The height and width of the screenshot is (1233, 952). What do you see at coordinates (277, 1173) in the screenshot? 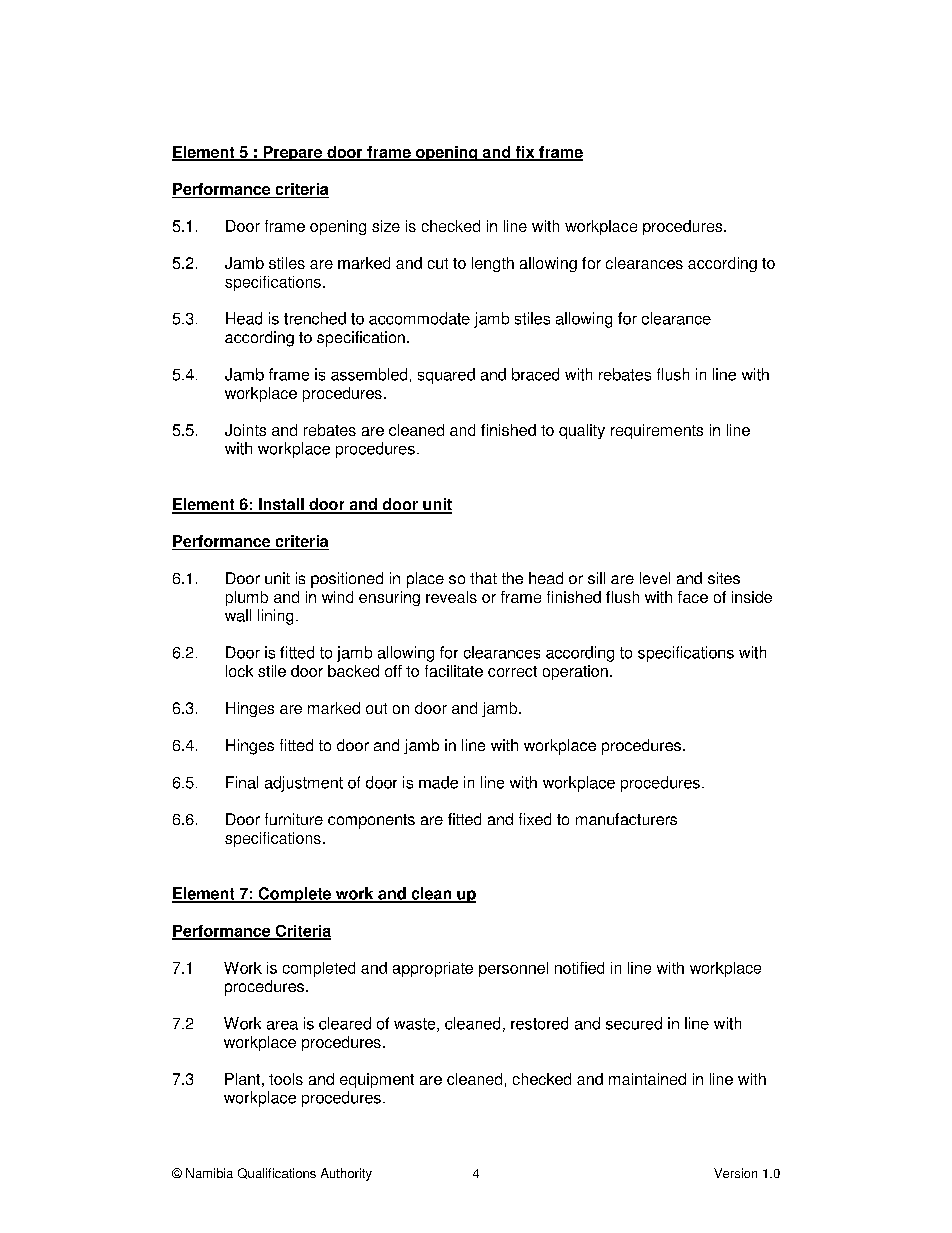
I see `Qualifications` at bounding box center [277, 1173].
